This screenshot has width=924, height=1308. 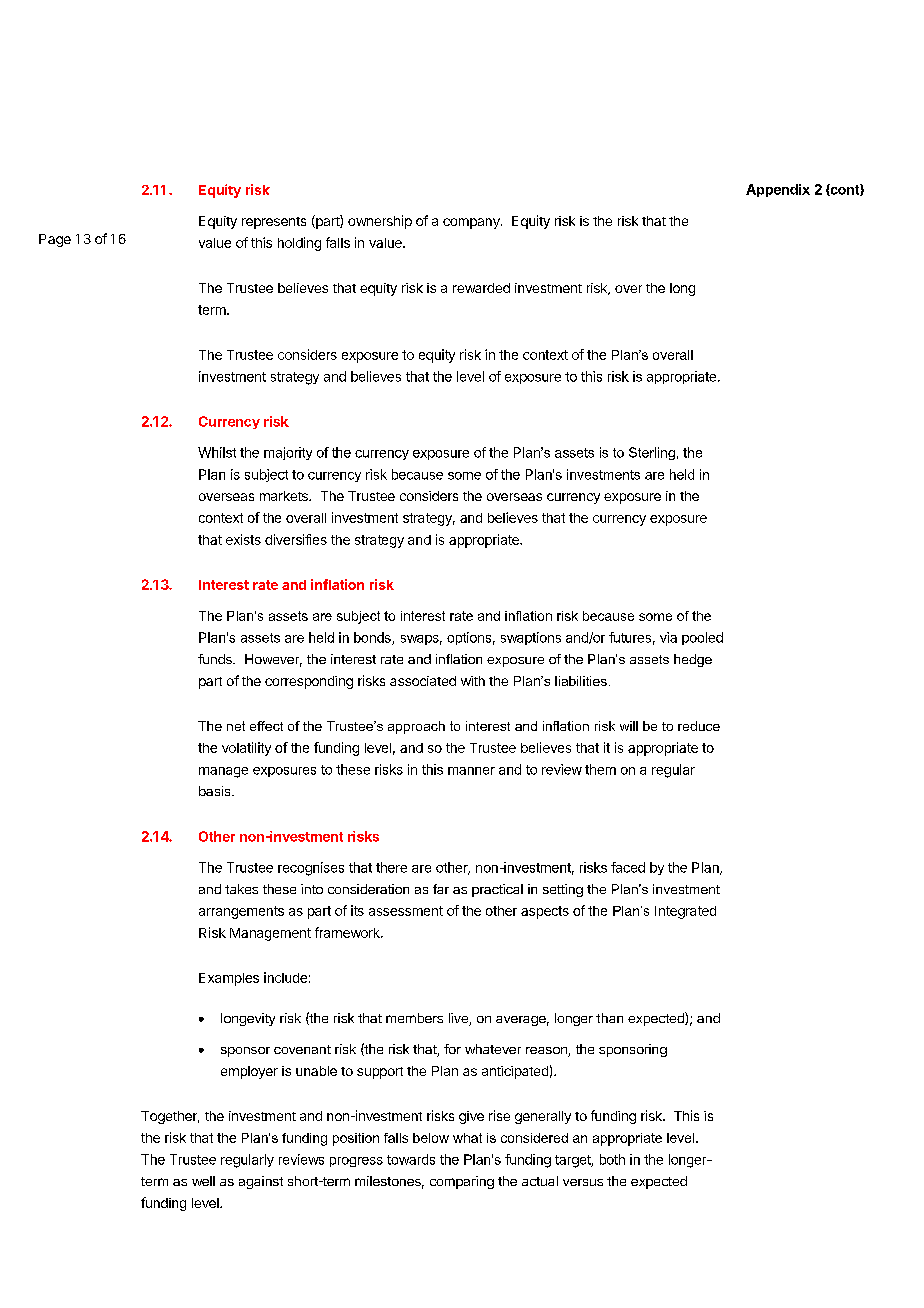 What do you see at coordinates (411, 1159) in the screenshot?
I see `towards` at bounding box center [411, 1159].
